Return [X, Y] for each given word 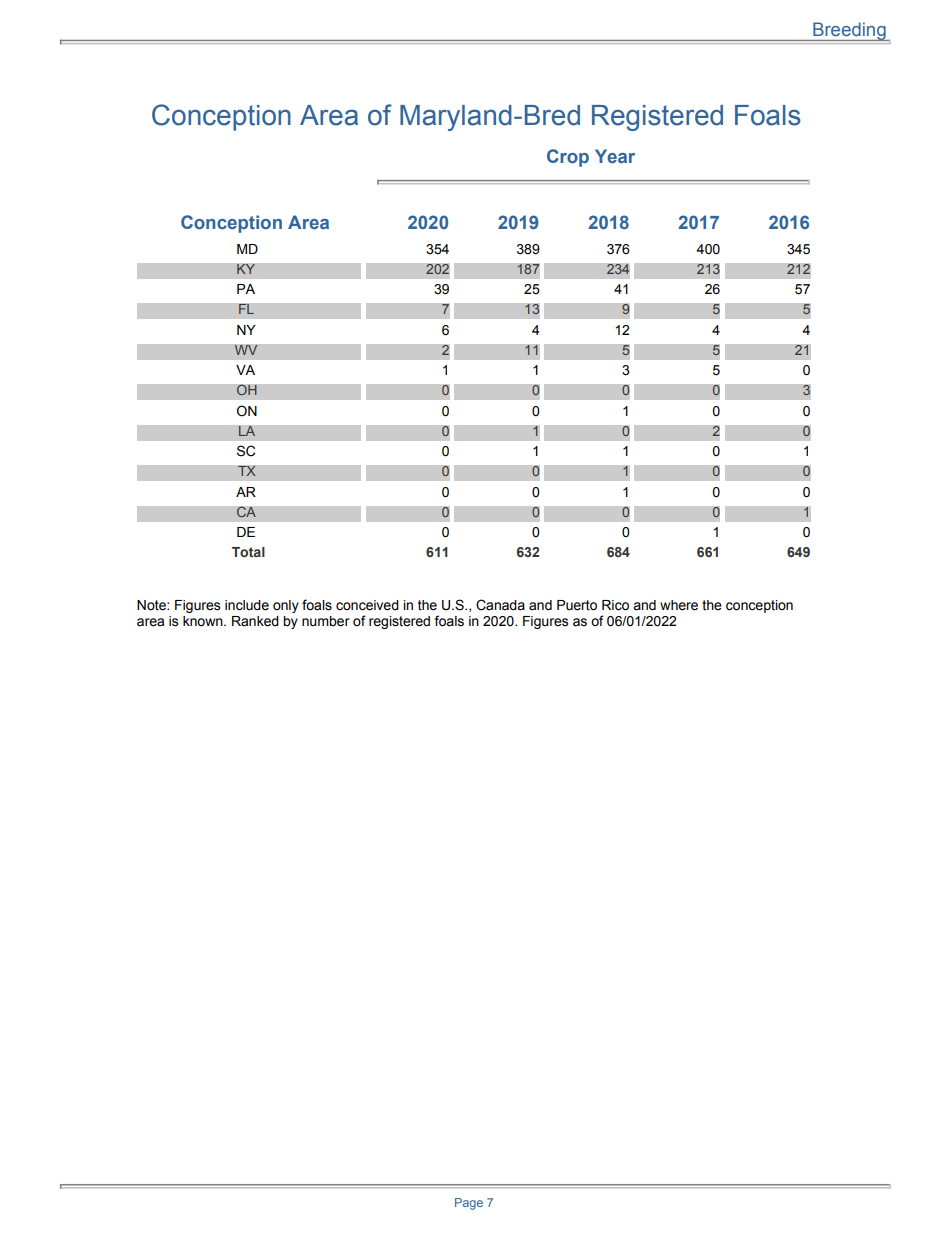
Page [469, 1204]
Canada [500, 605]
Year [615, 156]
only [286, 606]
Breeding [849, 31]
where [679, 605]
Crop [568, 158]
